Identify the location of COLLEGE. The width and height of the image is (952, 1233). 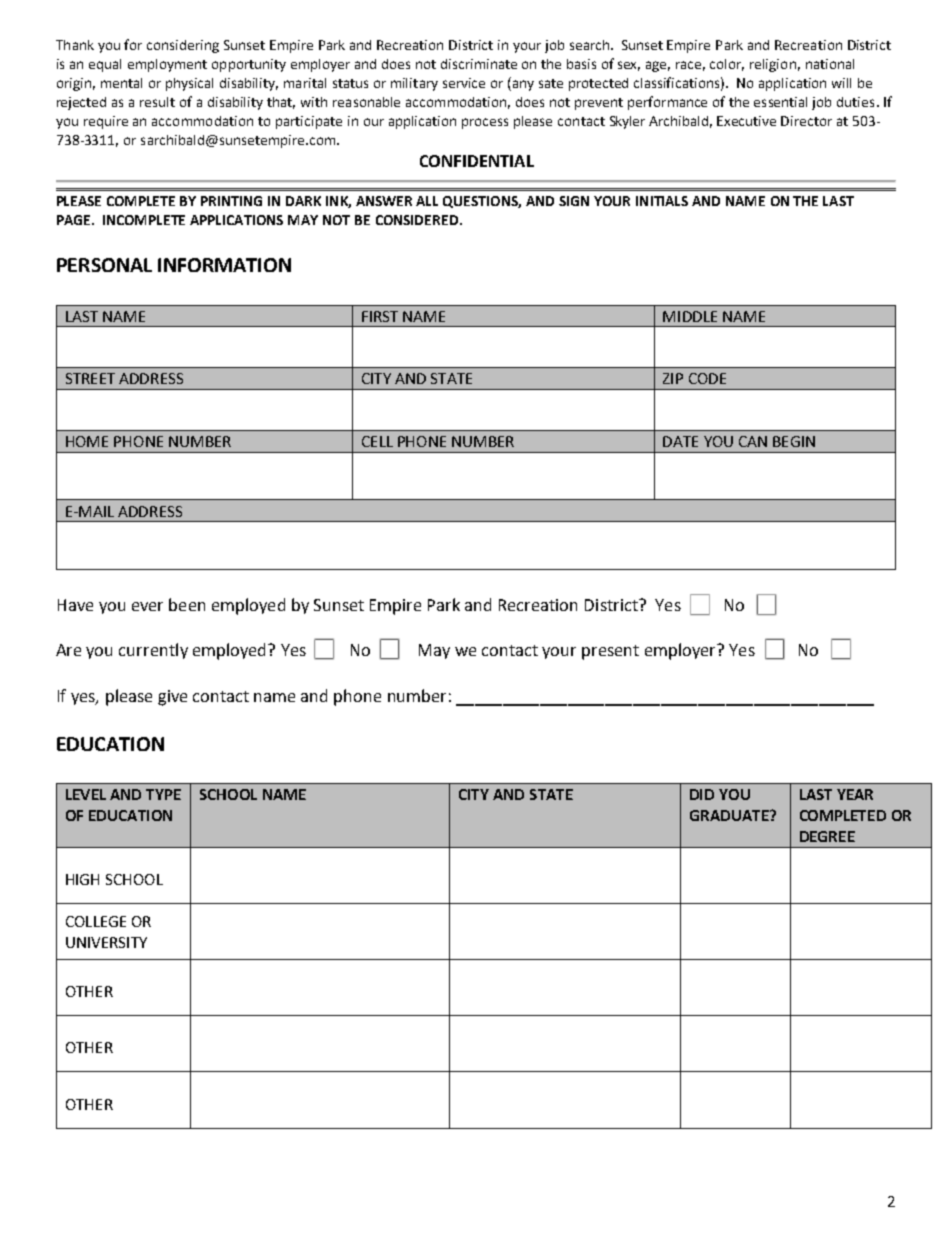
(96, 921).
